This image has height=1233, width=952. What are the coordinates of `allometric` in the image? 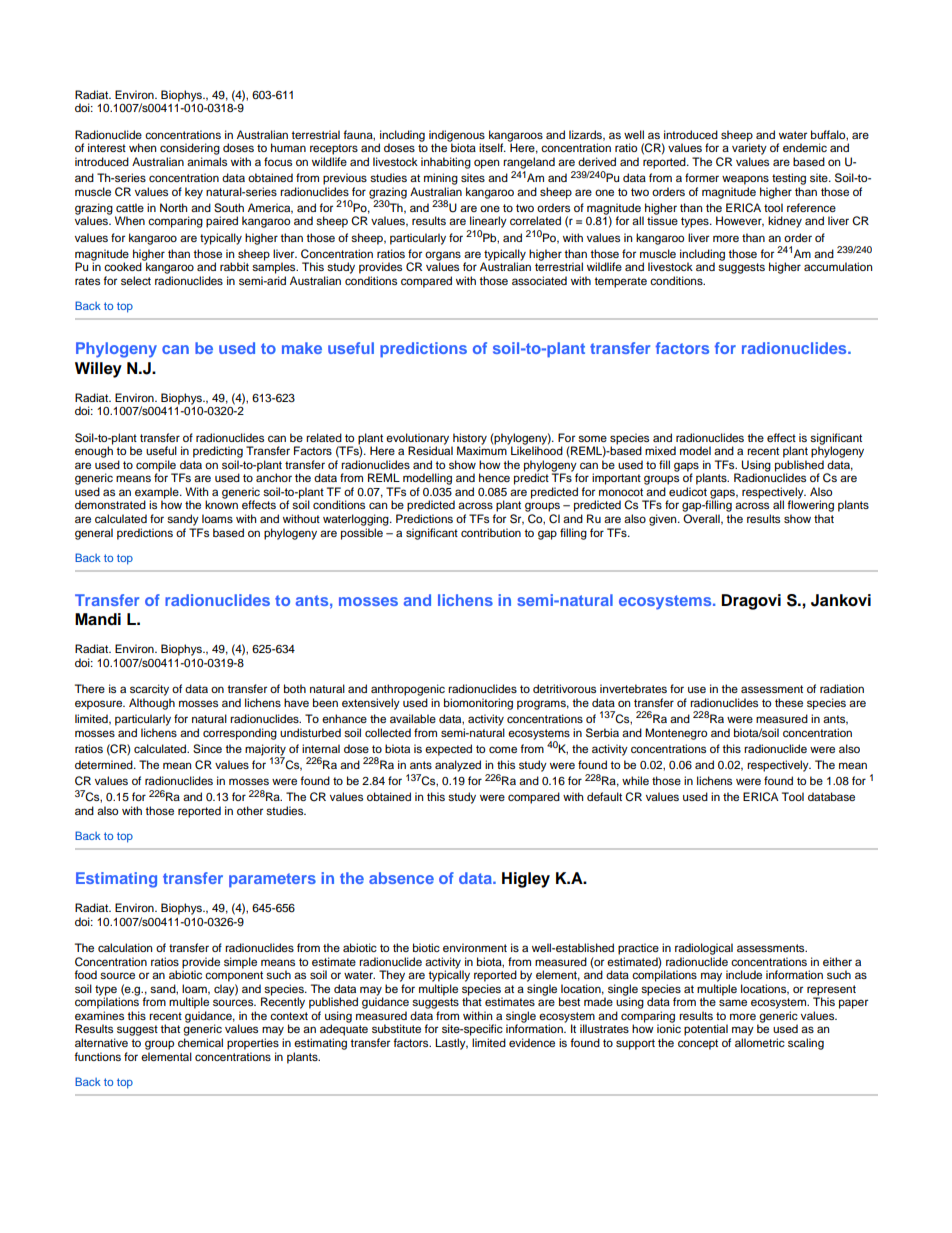 It's located at (760, 1042).
